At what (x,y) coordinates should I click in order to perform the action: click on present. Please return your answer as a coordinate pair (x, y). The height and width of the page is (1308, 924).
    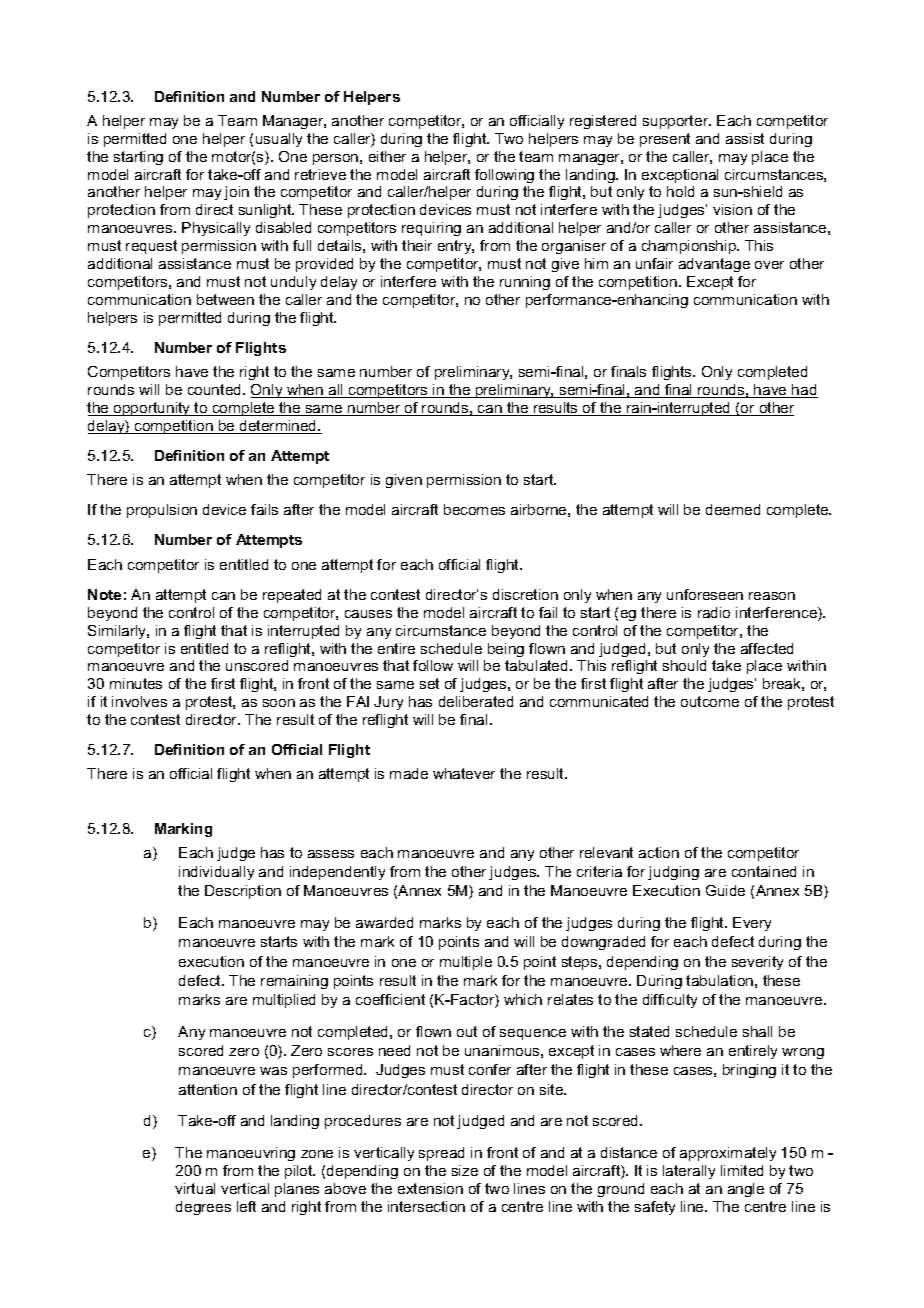
    Looking at the image, I should click on (665, 140).
